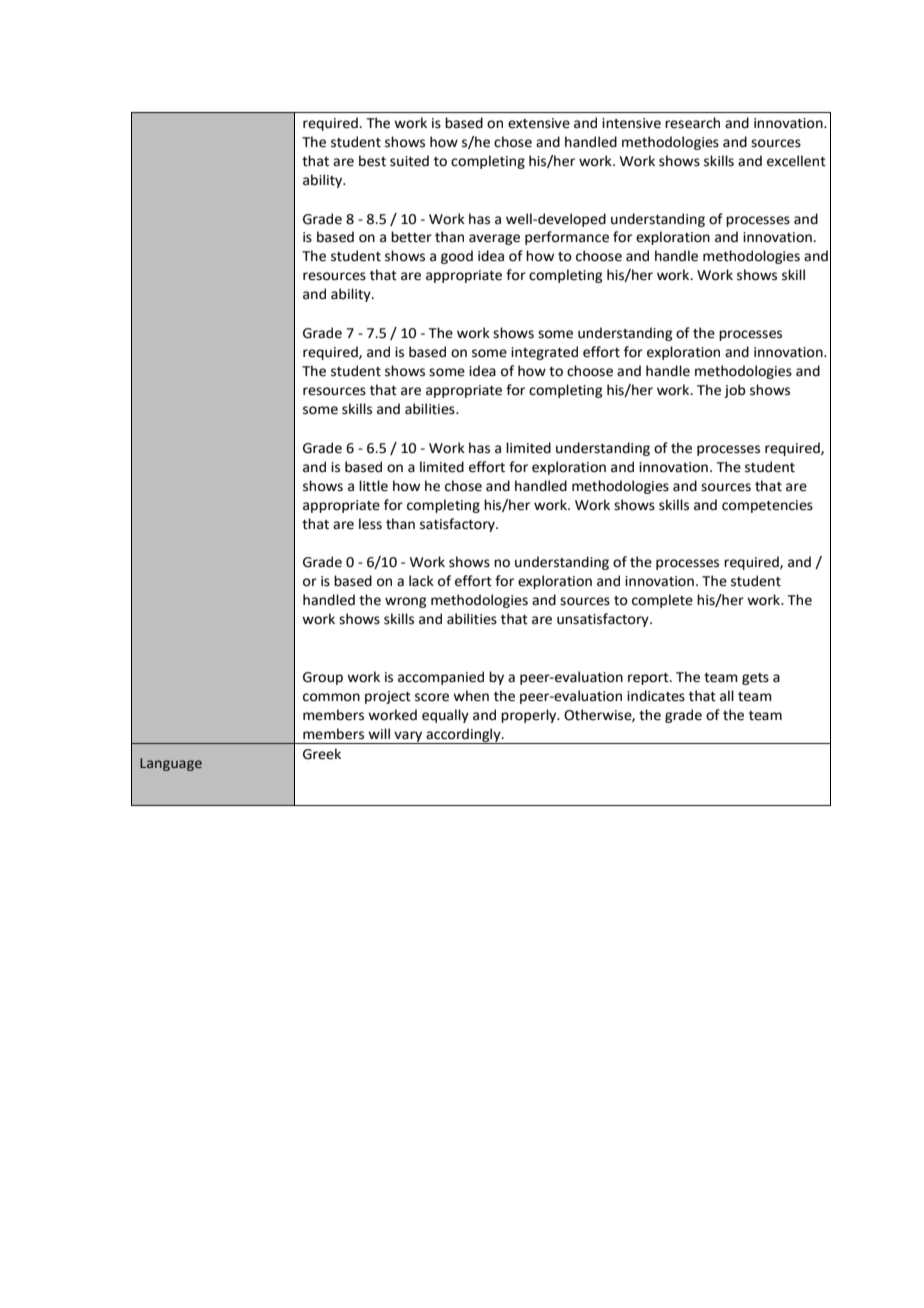 The height and width of the page is (1308, 924). I want to click on best, so click(372, 161).
